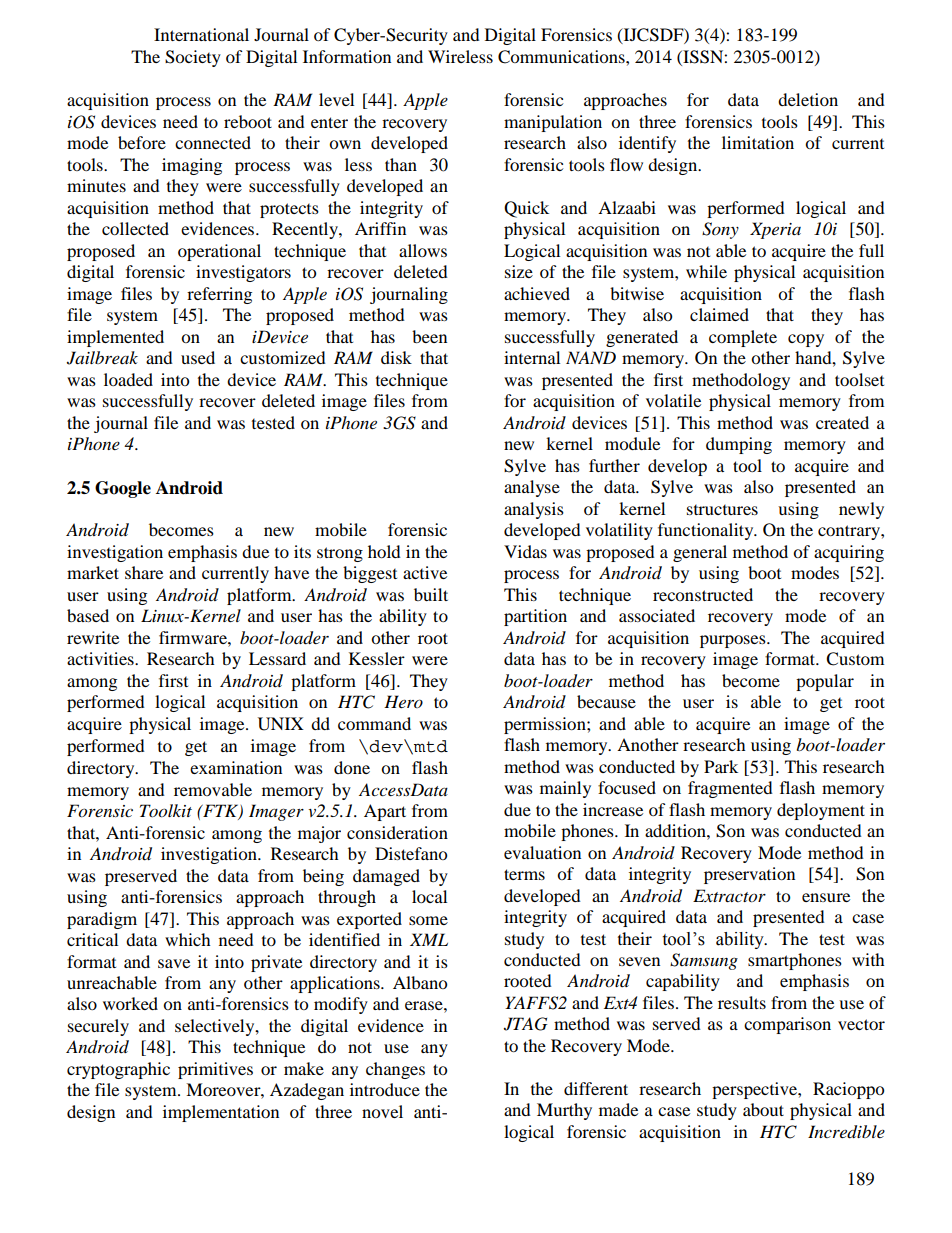 Image resolution: width=952 pixels, height=1233 pixels. I want to click on share, so click(144, 572).
